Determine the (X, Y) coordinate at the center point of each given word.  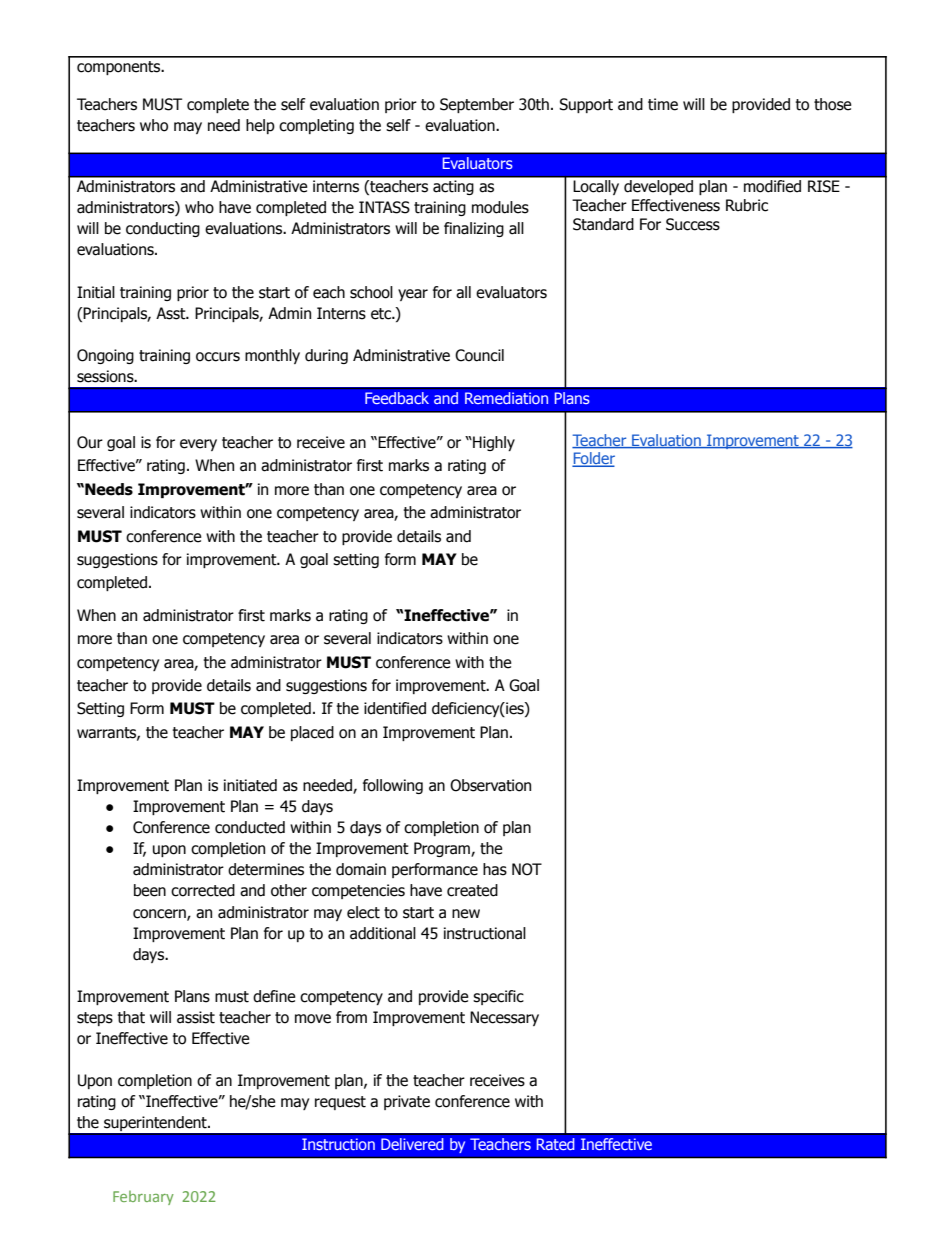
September (477, 105)
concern (160, 914)
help (260, 126)
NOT (527, 869)
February (143, 1197)
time (663, 104)
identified (395, 708)
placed (312, 733)
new (466, 914)
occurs (218, 357)
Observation (490, 785)
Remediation (506, 398)
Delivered (412, 1144)
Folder (593, 459)
